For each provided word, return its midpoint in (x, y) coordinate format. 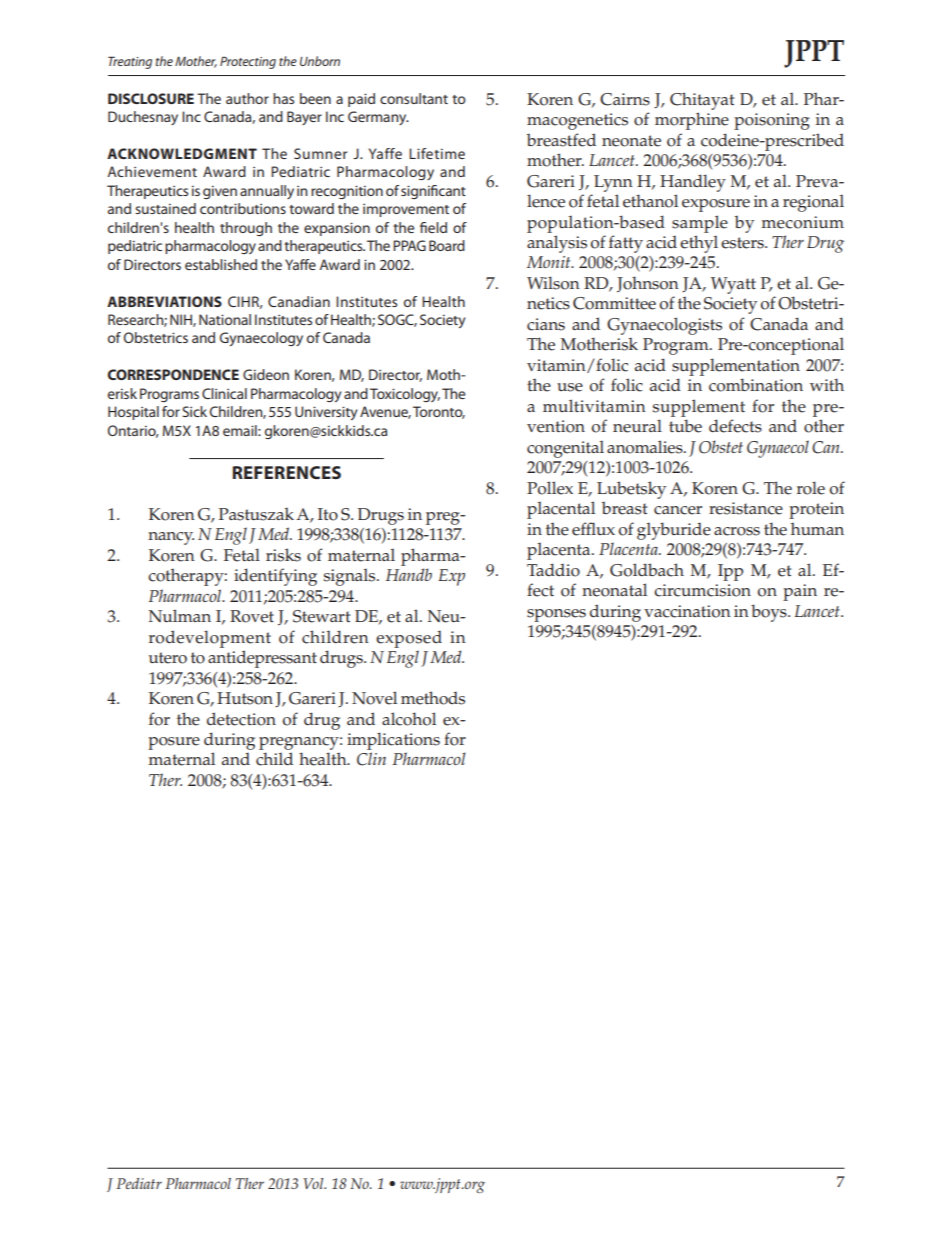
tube (685, 426)
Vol (314, 1183)
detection (241, 719)
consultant (414, 98)
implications (393, 741)
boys (770, 613)
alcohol (409, 719)
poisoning (772, 121)
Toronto (439, 412)
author (247, 98)
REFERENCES (287, 472)
